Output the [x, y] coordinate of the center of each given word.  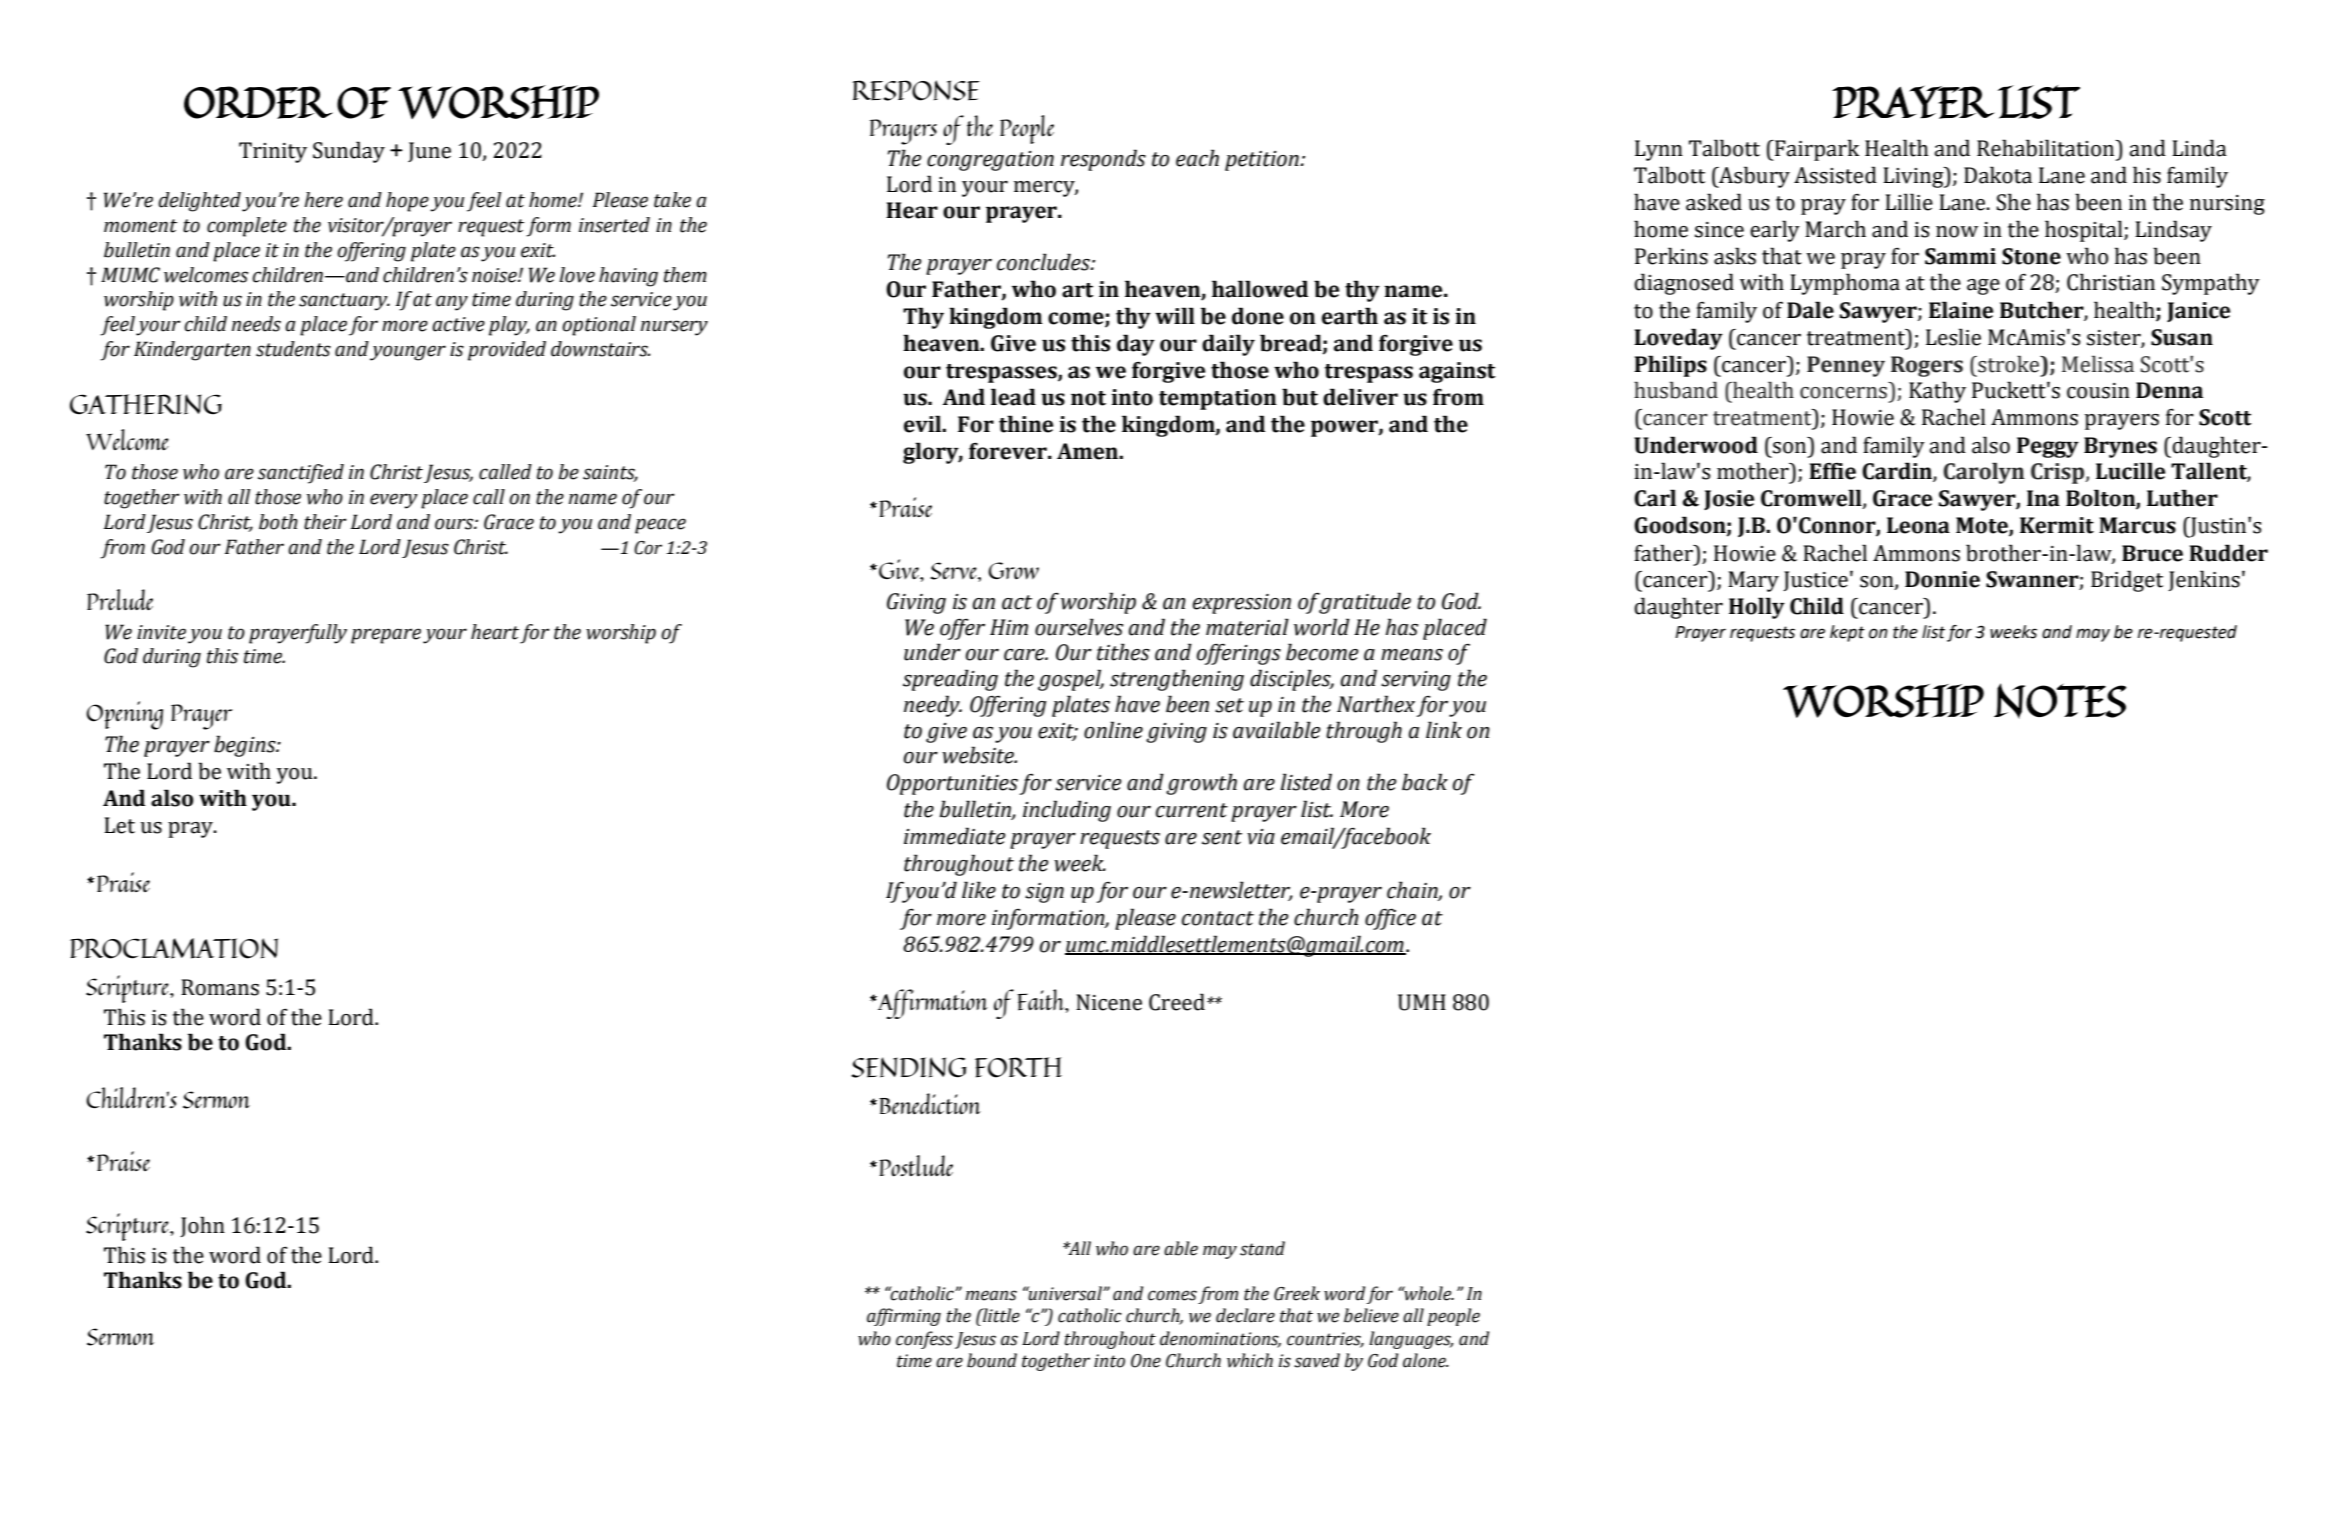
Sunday [349, 152]
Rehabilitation [2047, 148]
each [1197, 158]
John [202, 1226]
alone [1425, 1360]
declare [1245, 1315]
